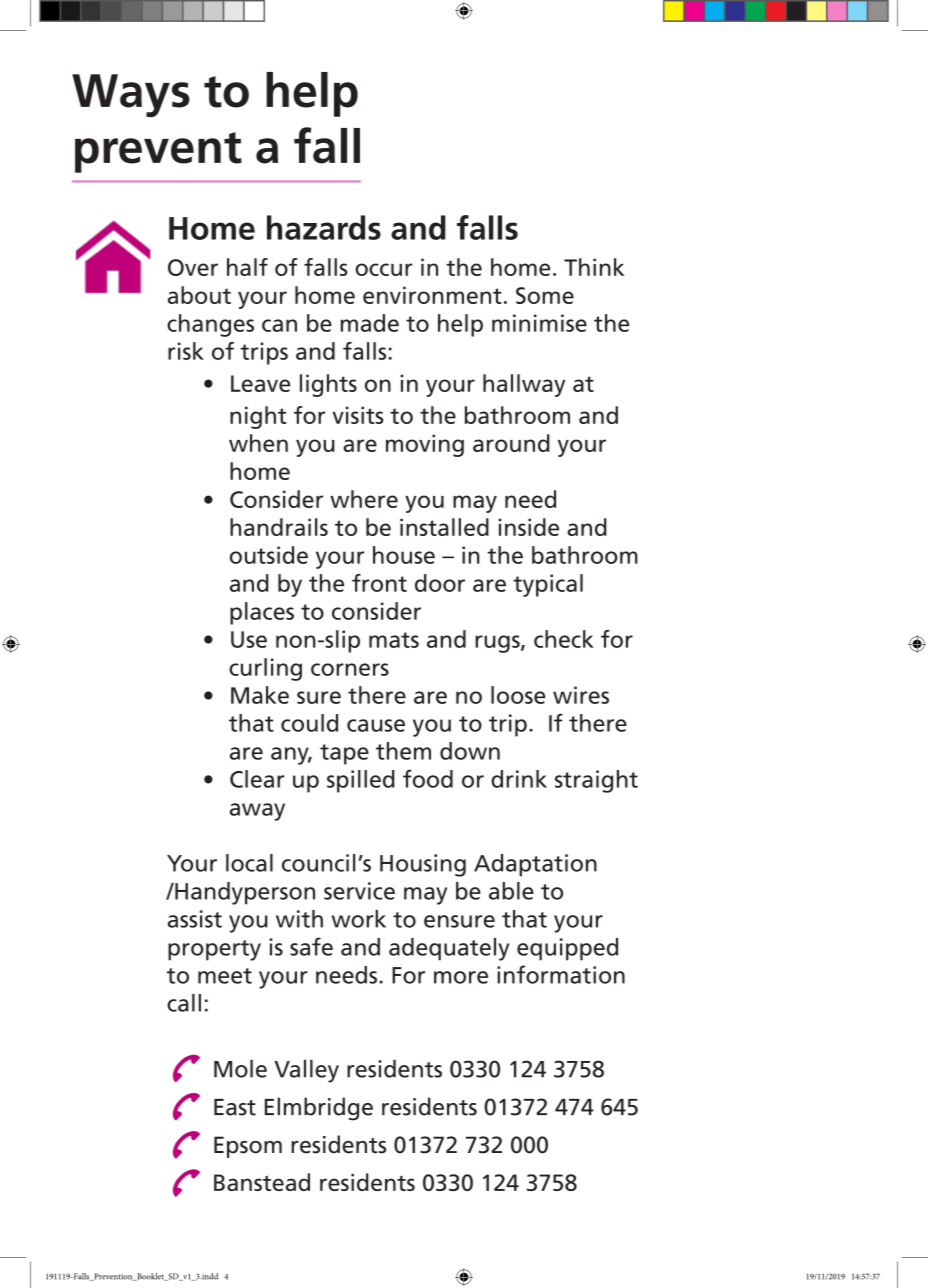  What do you see at coordinates (235, 1107) in the screenshot?
I see `East` at bounding box center [235, 1107].
